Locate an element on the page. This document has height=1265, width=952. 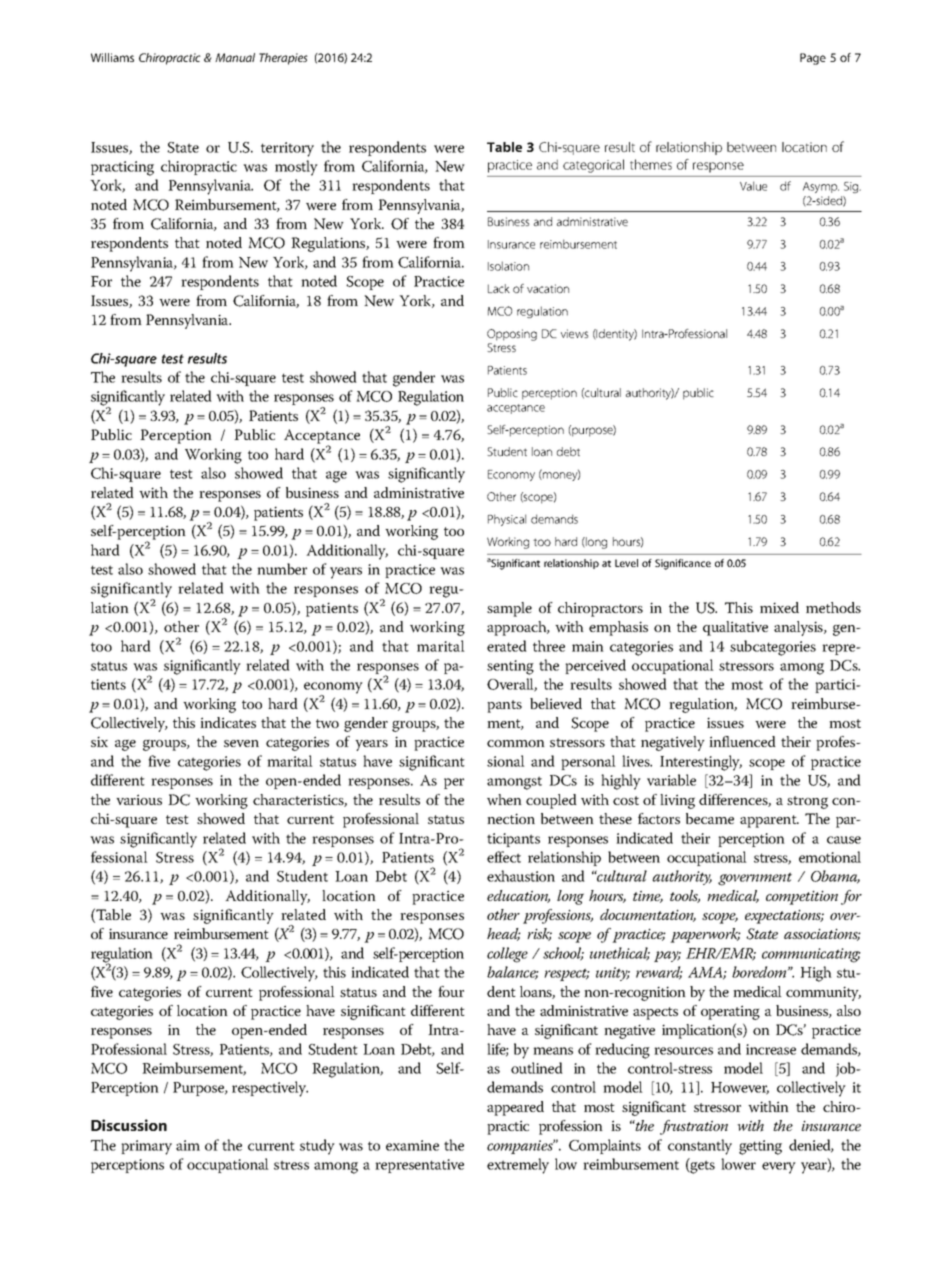
categorical is located at coordinates (593, 166).
